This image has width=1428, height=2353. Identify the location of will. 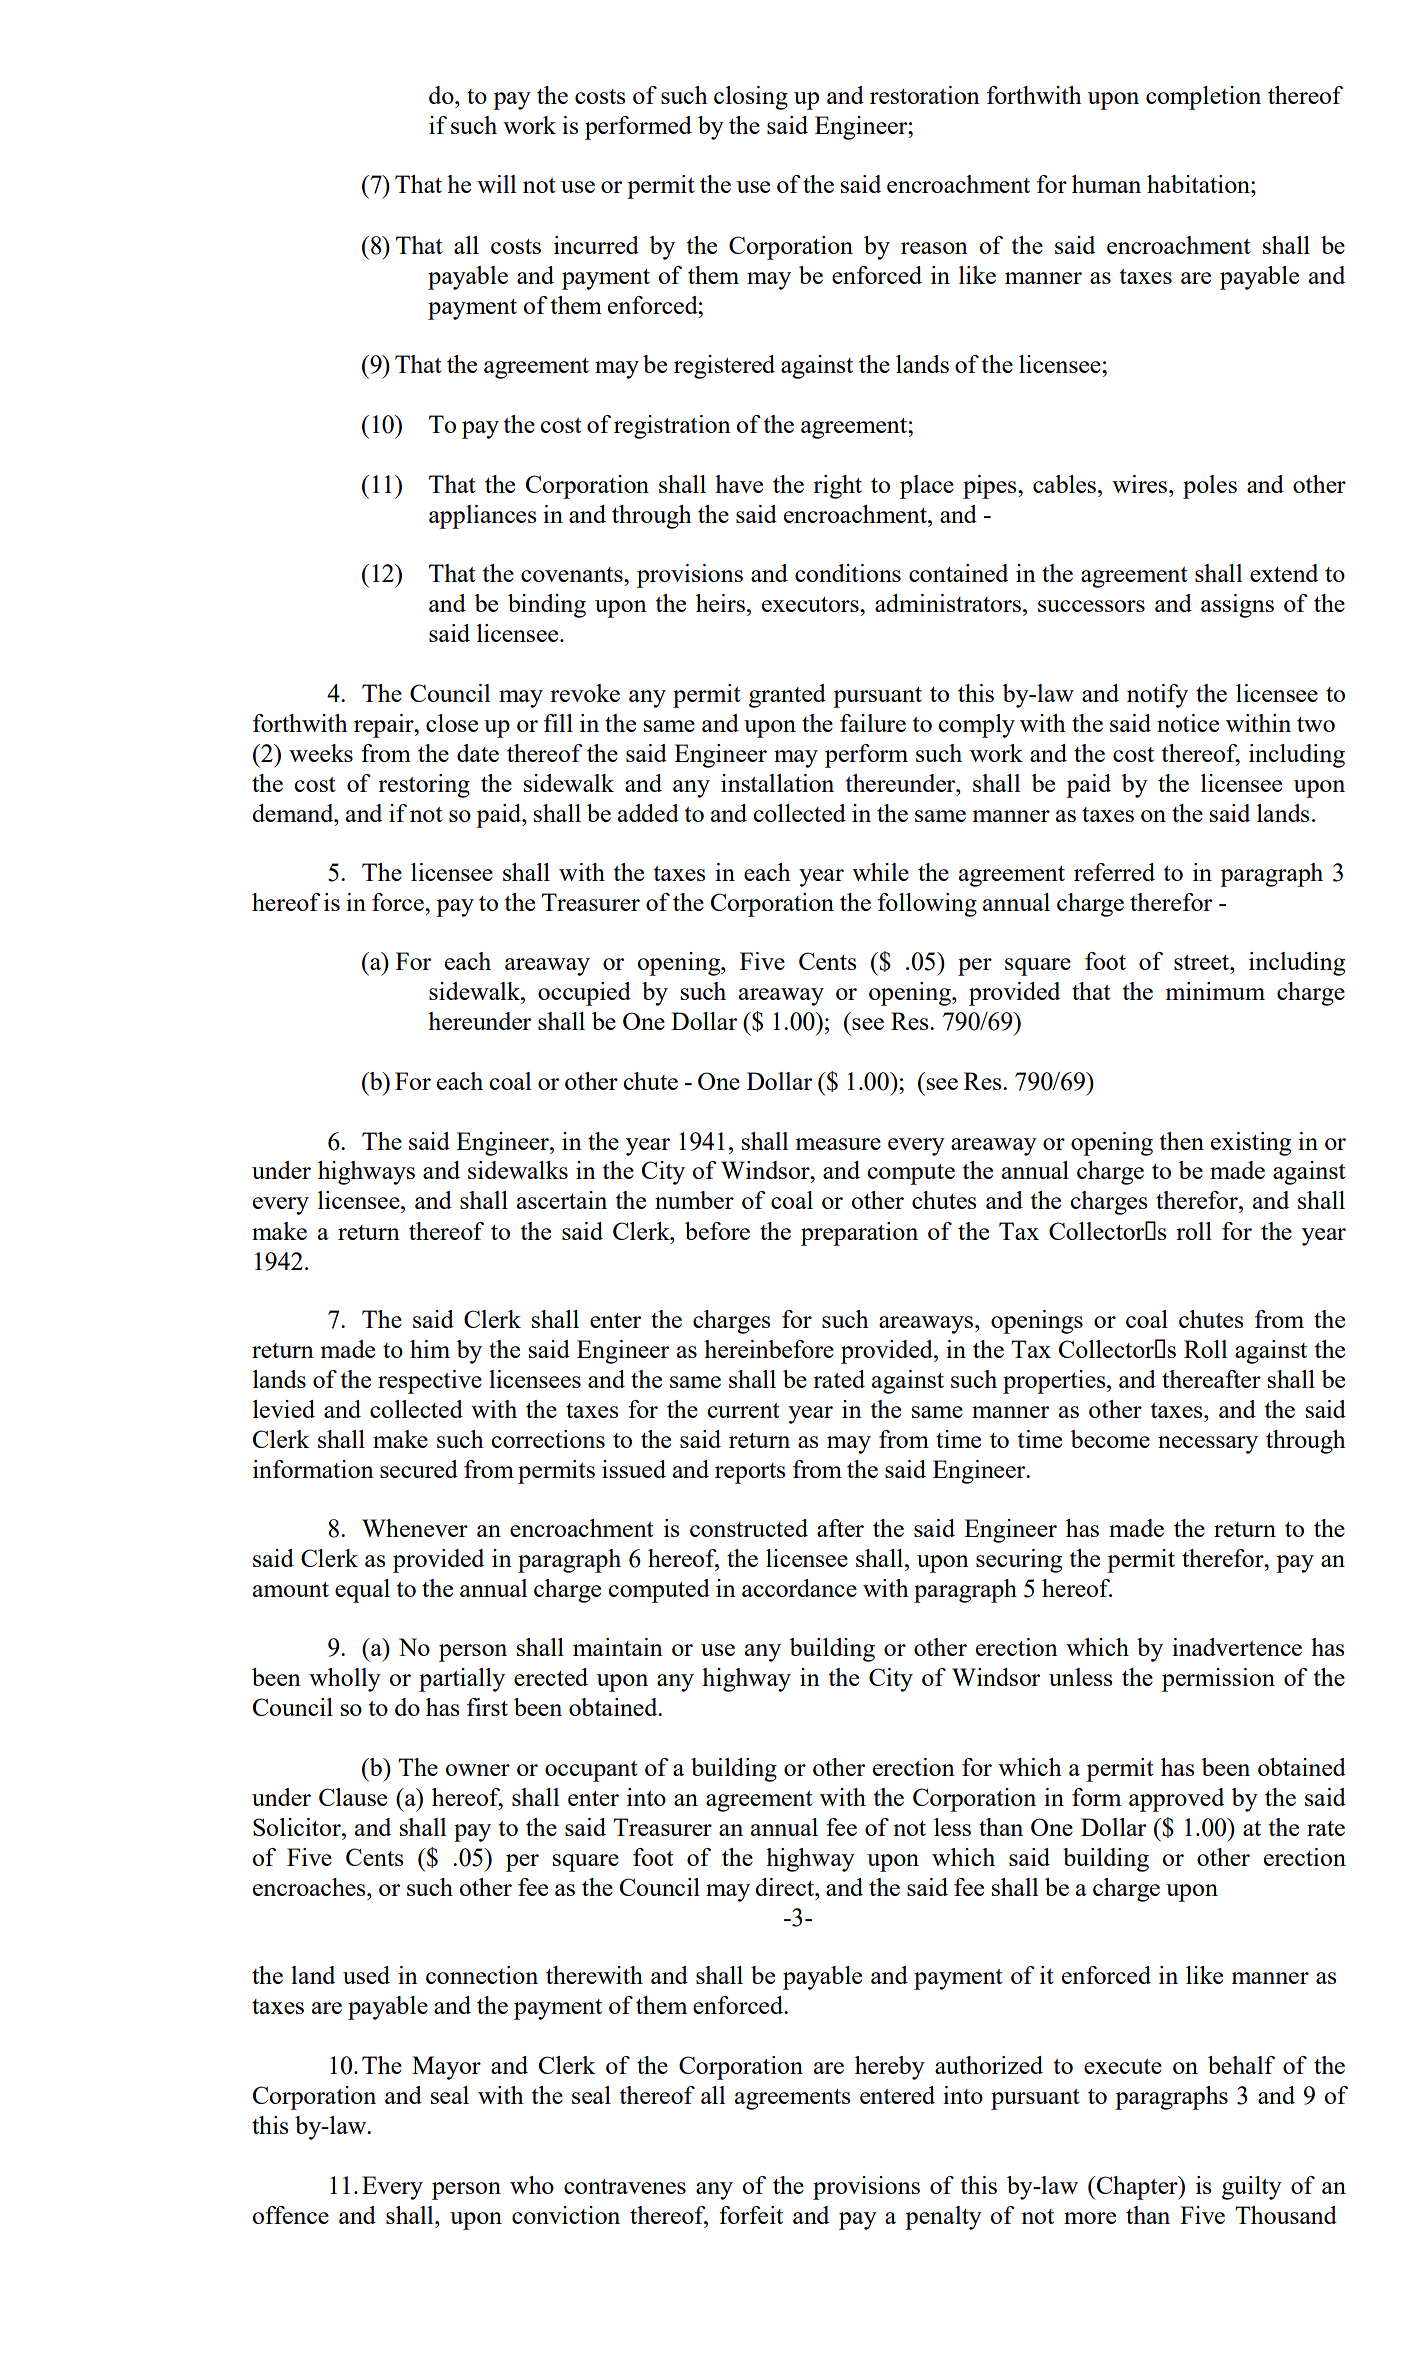
(496, 184).
